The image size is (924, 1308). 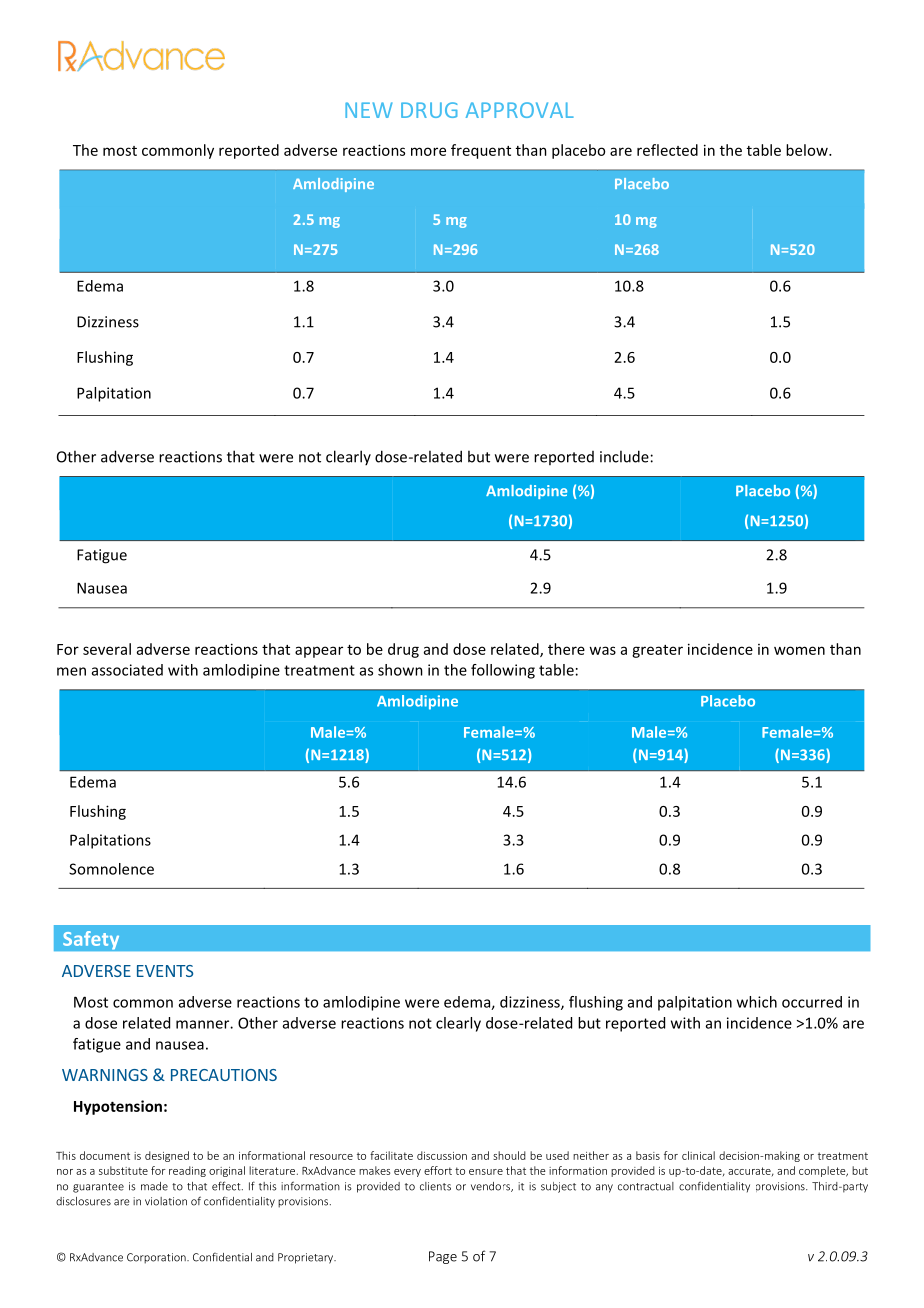 I want to click on greater, so click(x=657, y=651).
